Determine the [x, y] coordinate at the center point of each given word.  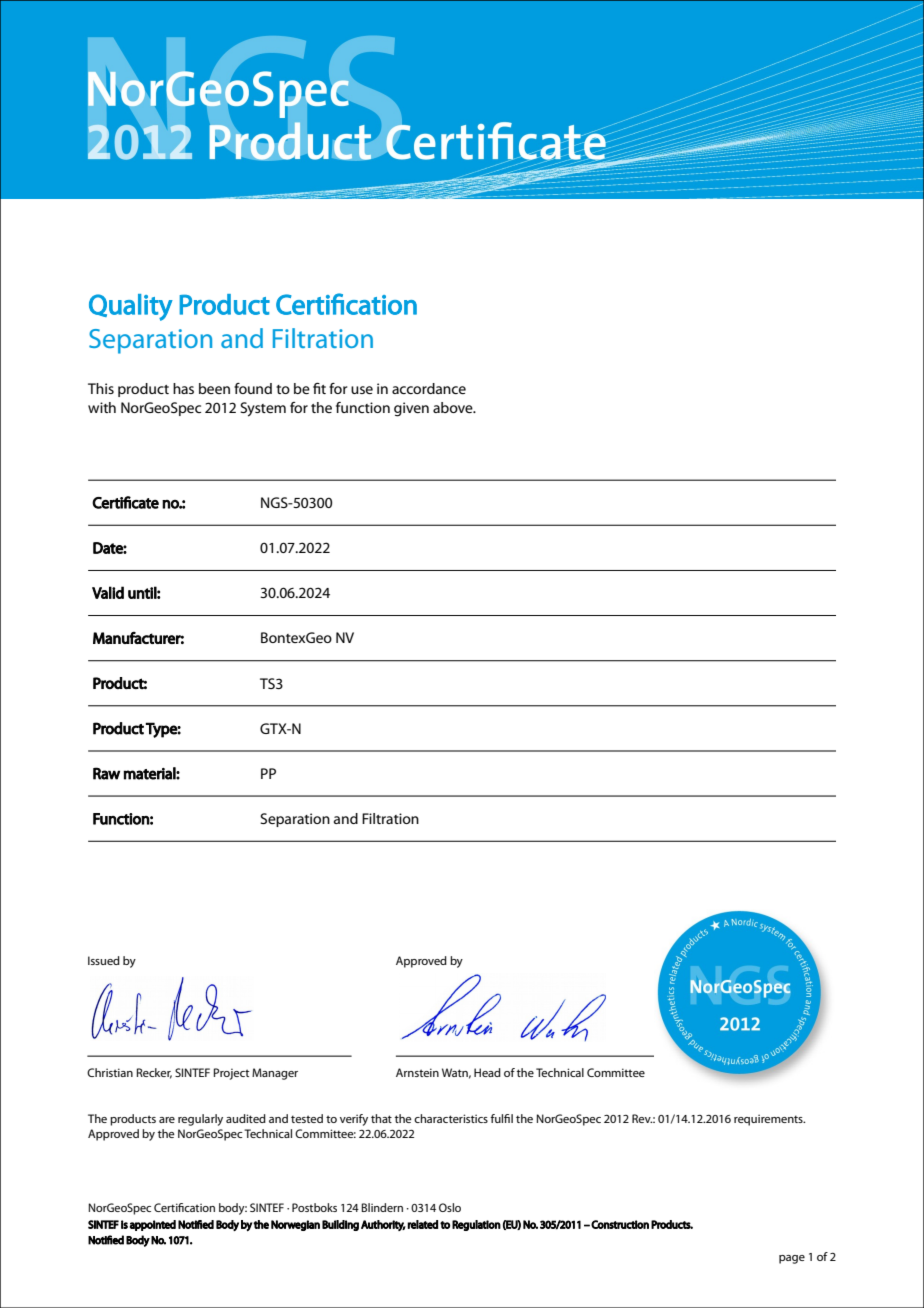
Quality [131, 307]
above [454, 407]
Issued [104, 960]
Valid [108, 592]
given [411, 409]
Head [487, 1072]
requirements [769, 1120]
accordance [429, 388]
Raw [106, 773]
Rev [642, 1118]
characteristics [451, 1118]
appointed [152, 1225]
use [362, 390]
